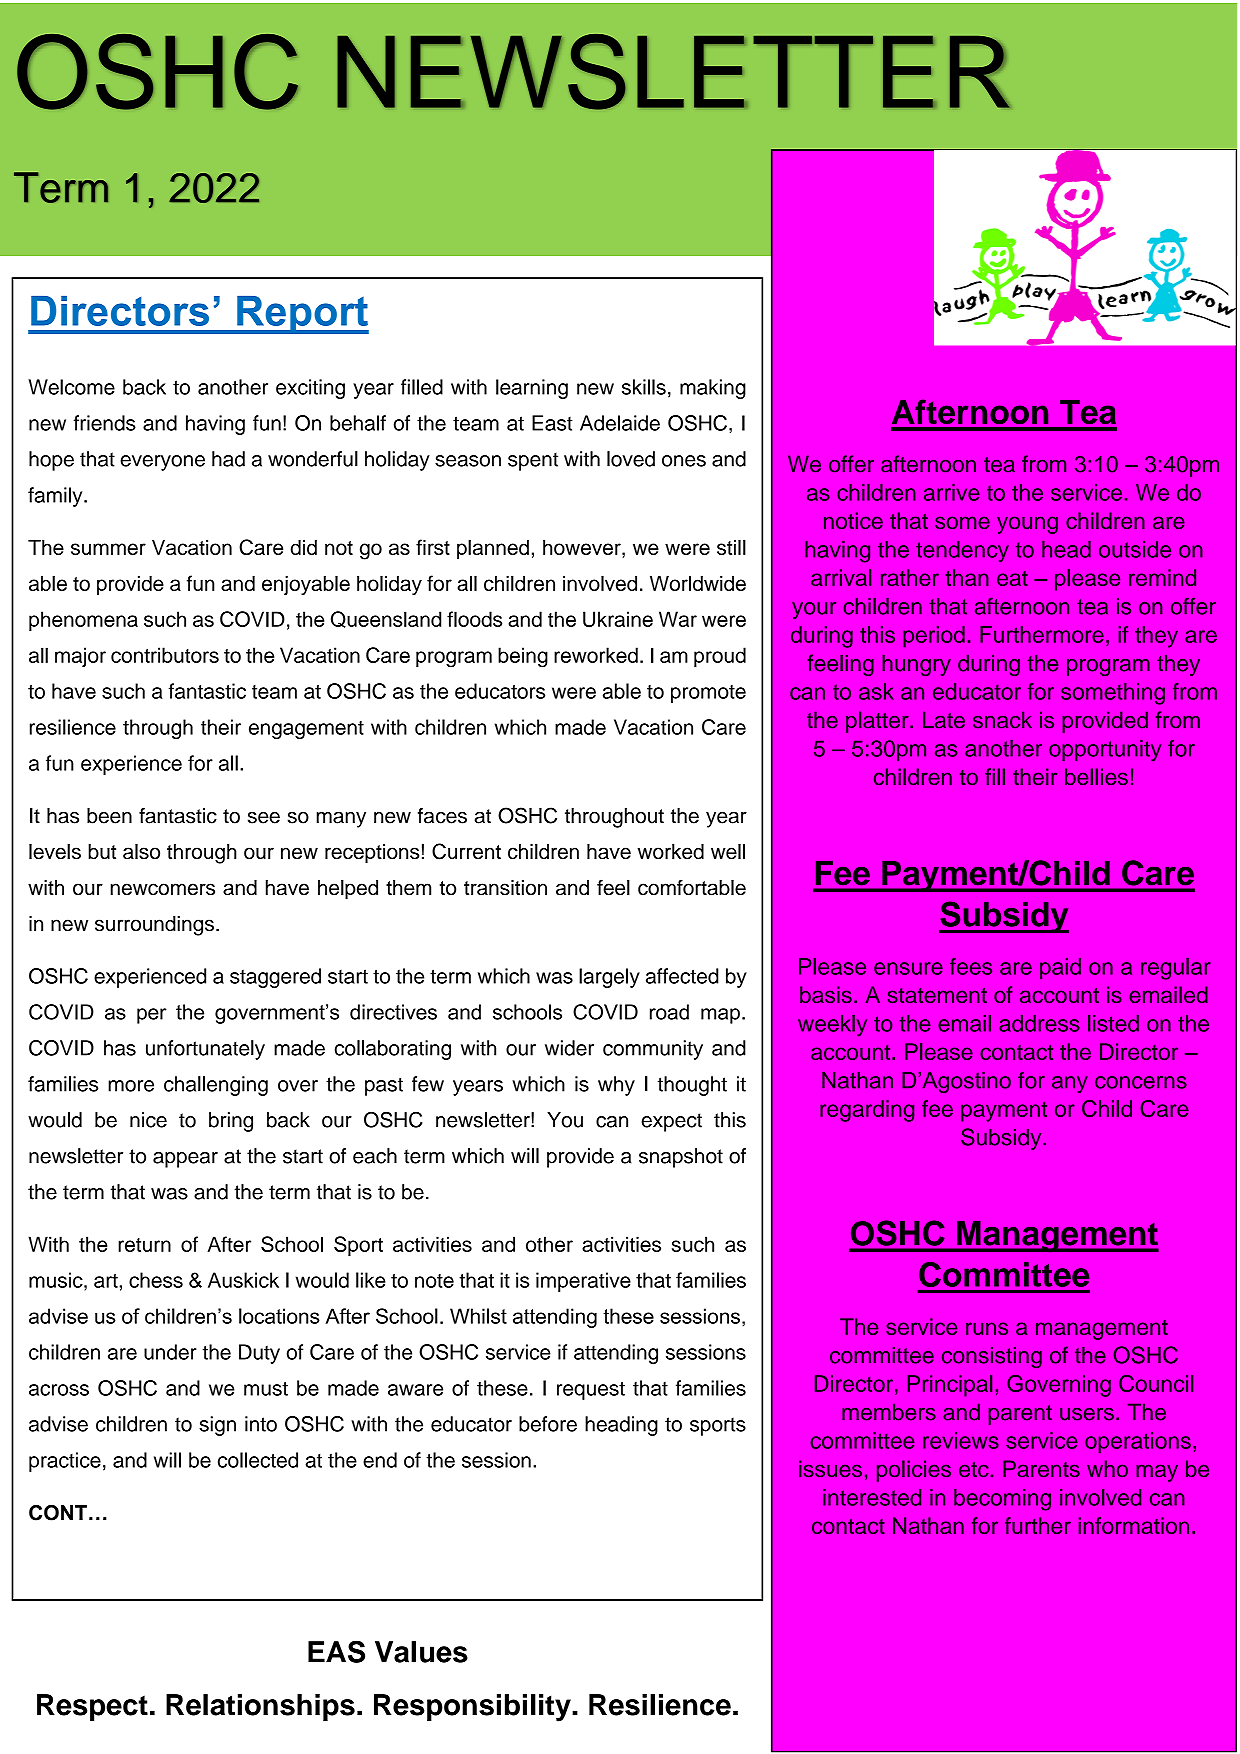 The width and height of the image is (1240, 1754). Describe the element at coordinates (952, 492) in the image. I see `arrive` at that location.
